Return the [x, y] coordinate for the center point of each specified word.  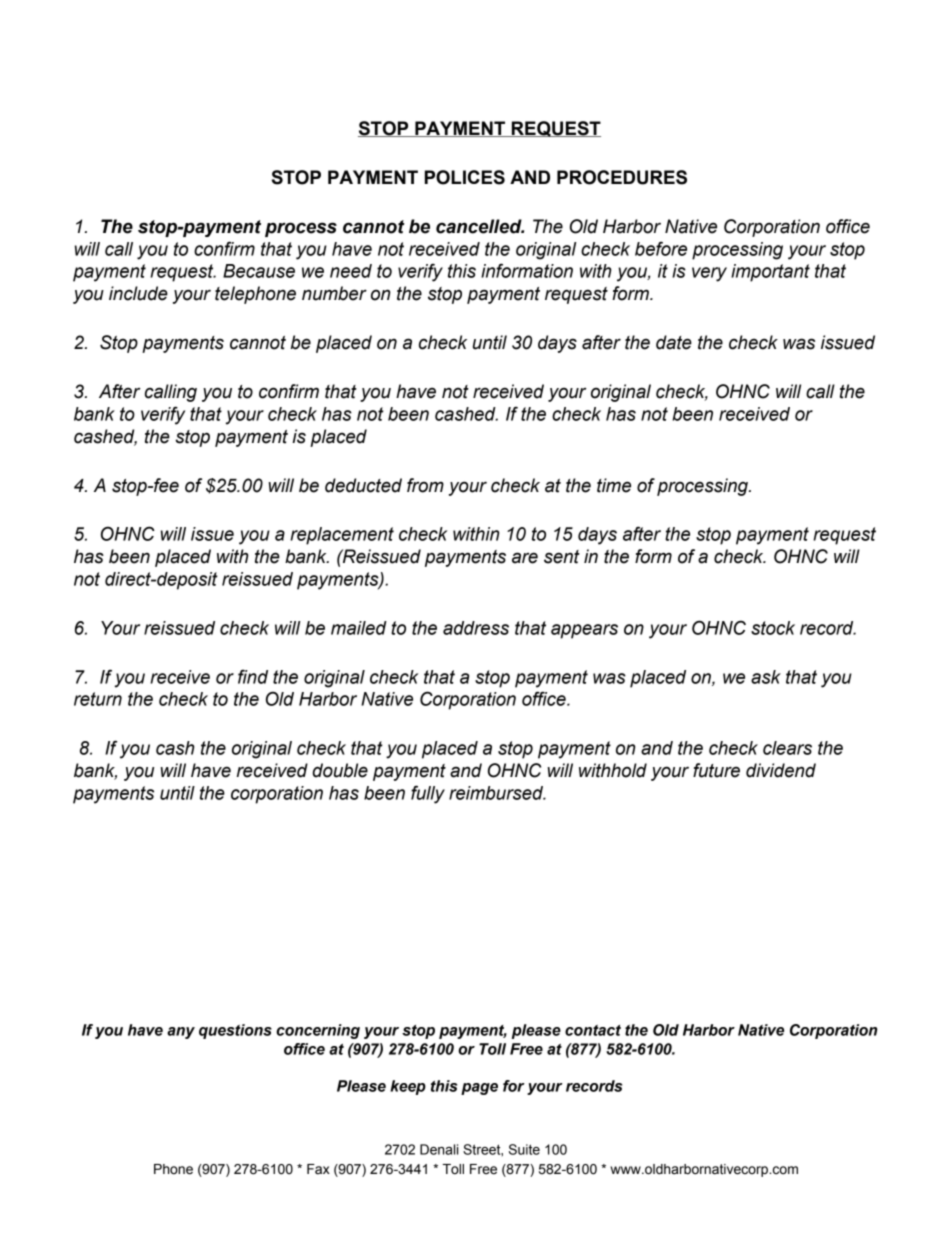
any [181, 1033]
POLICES [465, 177]
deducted [363, 485]
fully [428, 794]
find [253, 676]
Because [259, 271]
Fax [318, 1169]
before [661, 248]
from [425, 485]
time [614, 485]
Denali [439, 1149]
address [476, 628]
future [716, 770]
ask [766, 677]
